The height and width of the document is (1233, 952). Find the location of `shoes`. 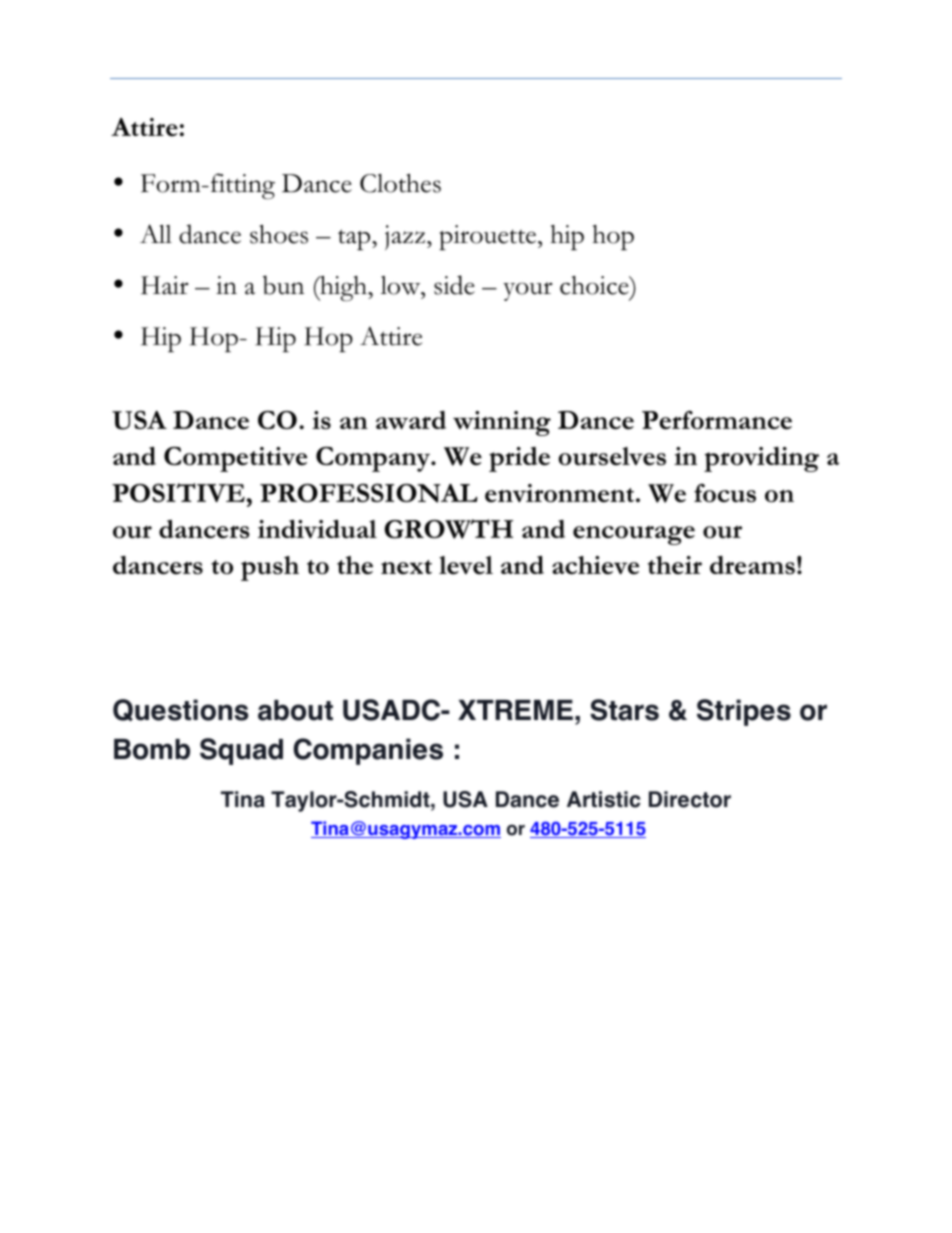

shoes is located at coordinates (279, 234).
